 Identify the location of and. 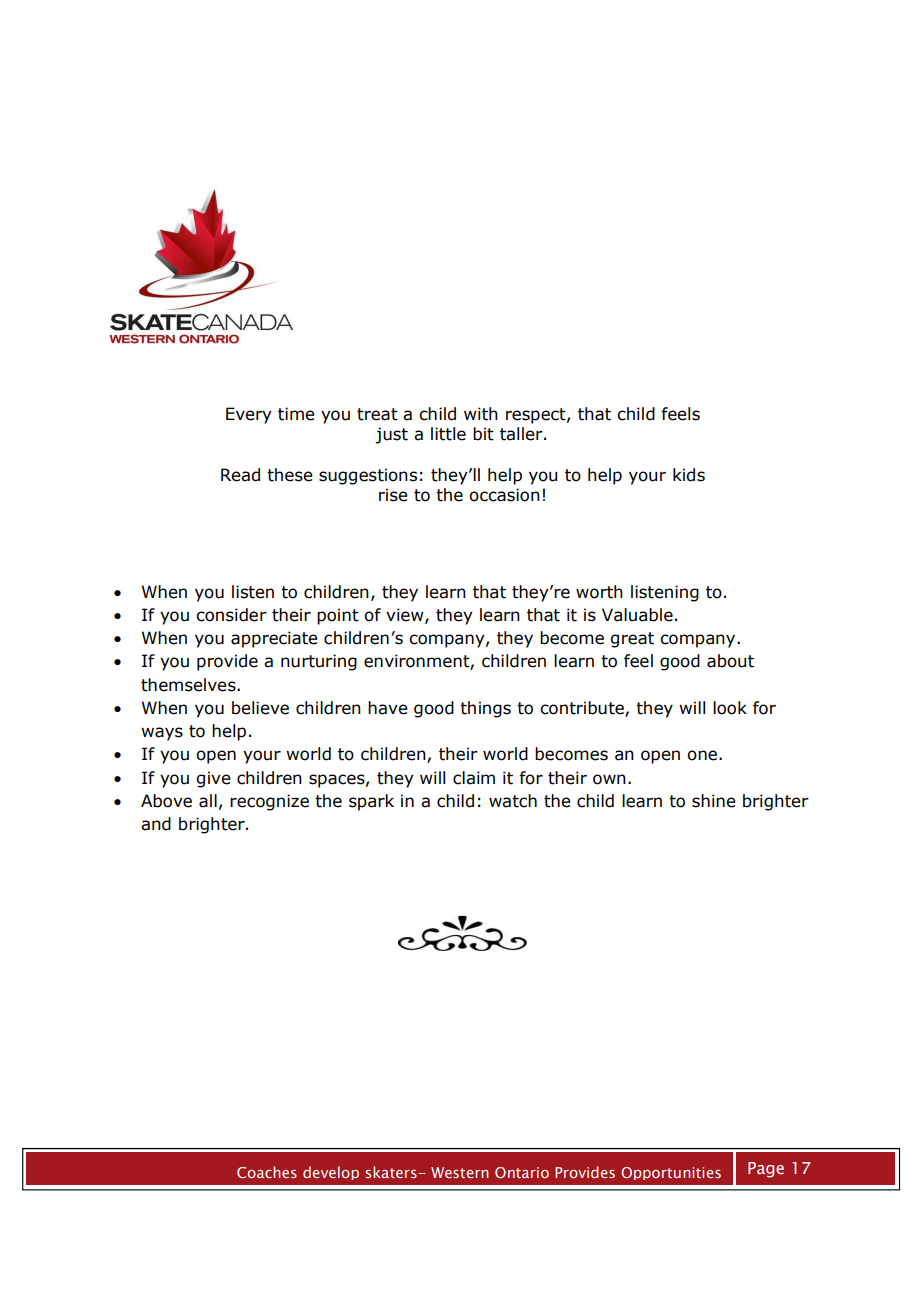
(156, 824).
